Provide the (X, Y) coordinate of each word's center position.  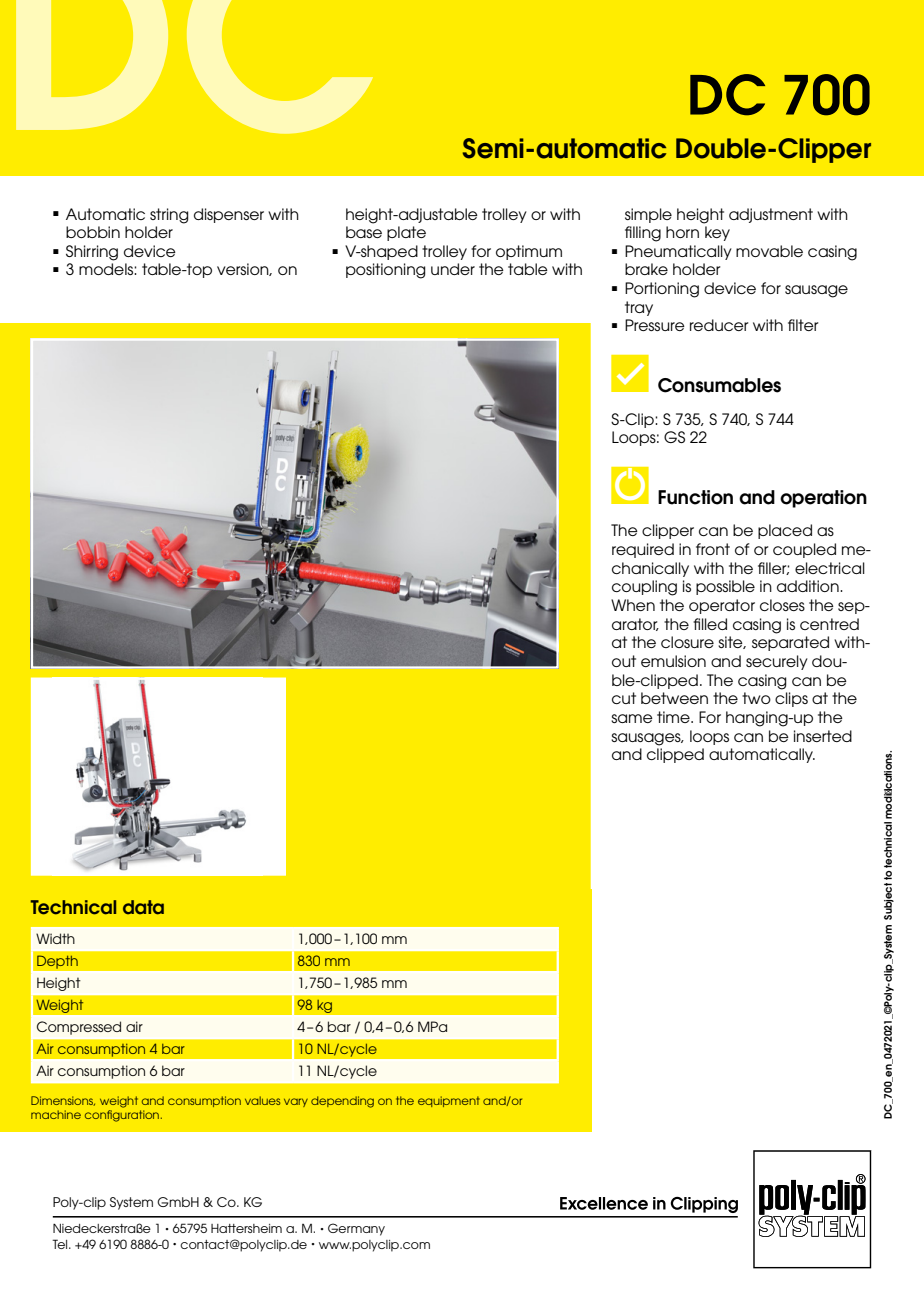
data (143, 907)
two (756, 698)
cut (624, 698)
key (717, 233)
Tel (61, 1244)
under (453, 269)
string (169, 216)
